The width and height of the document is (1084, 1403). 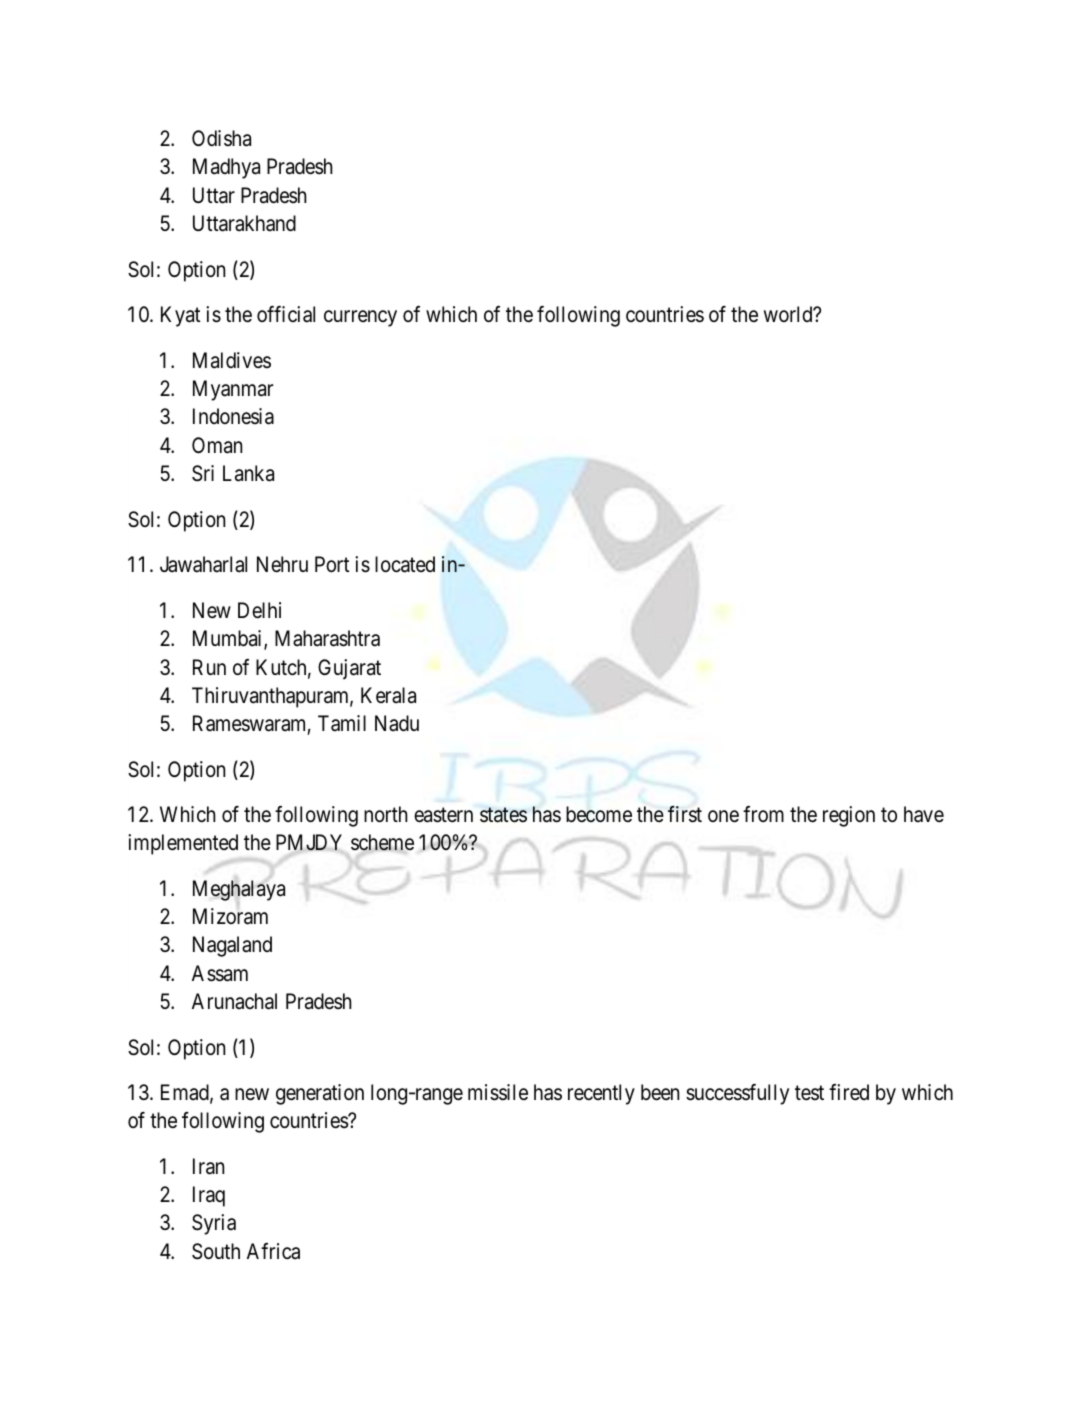 What do you see at coordinates (397, 723) in the document?
I see `Nadu` at bounding box center [397, 723].
